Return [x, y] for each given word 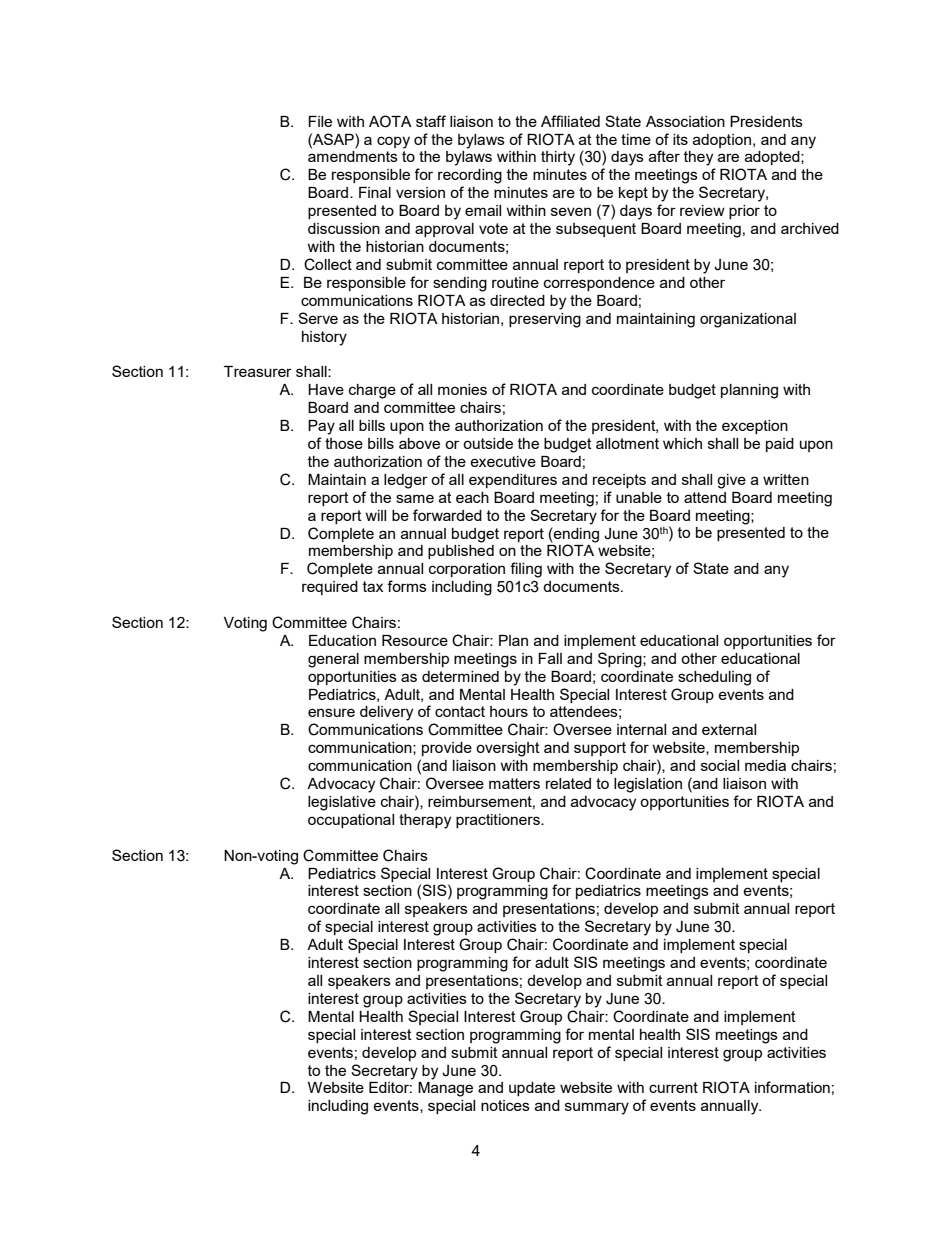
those [344, 443]
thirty [558, 158]
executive [503, 461]
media [765, 765]
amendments [353, 156]
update [532, 1089]
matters [514, 783]
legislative [342, 803]
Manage [445, 1089]
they [698, 158]
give [731, 481]
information [792, 1087]
